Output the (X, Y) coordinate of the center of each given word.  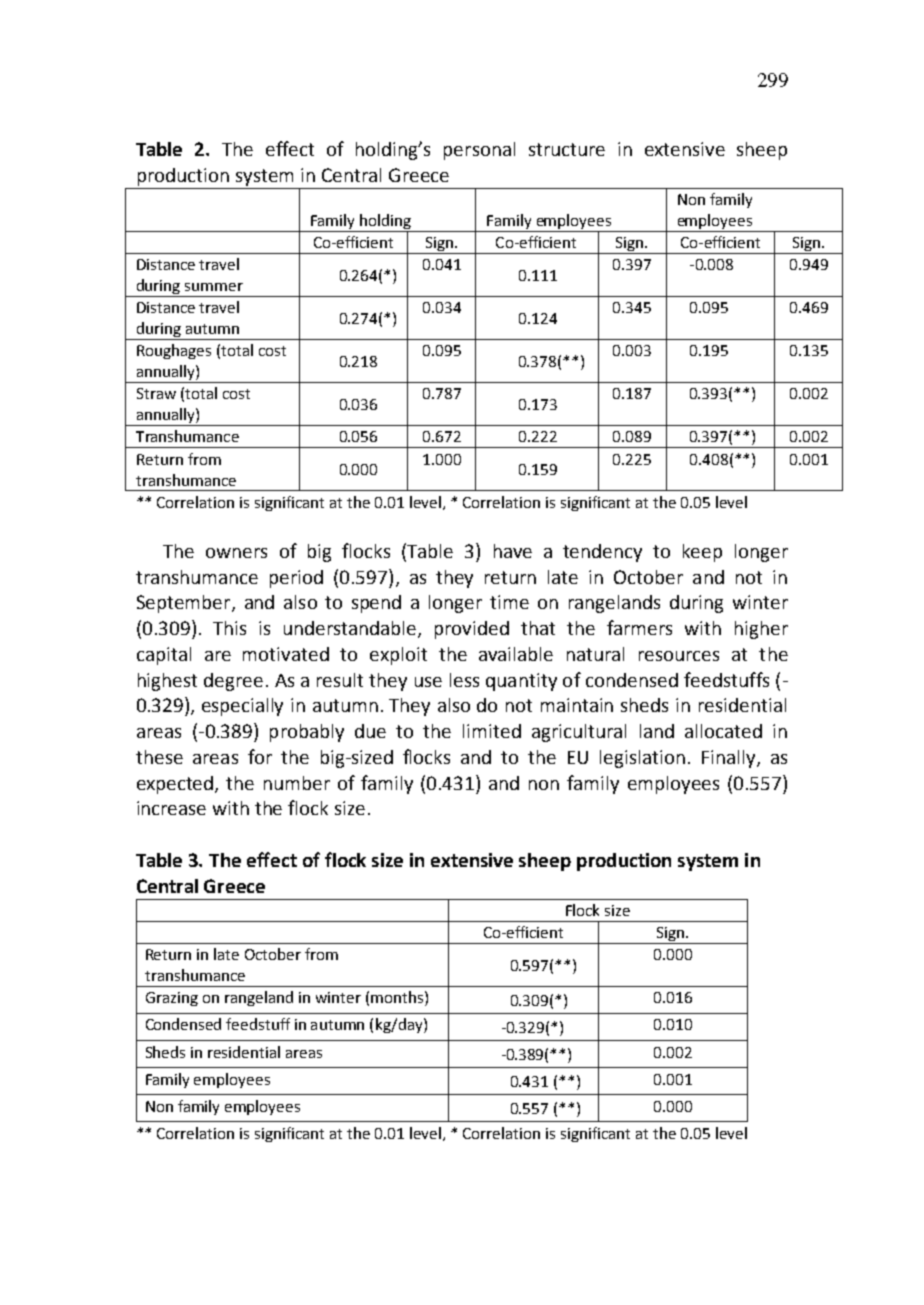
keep (702, 553)
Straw (156, 393)
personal (479, 151)
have (513, 551)
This (229, 628)
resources (679, 656)
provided (472, 630)
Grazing (172, 999)
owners (236, 553)
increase (171, 808)
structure (567, 149)
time (509, 602)
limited (492, 731)
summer (214, 287)
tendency (602, 553)
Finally (730, 759)
